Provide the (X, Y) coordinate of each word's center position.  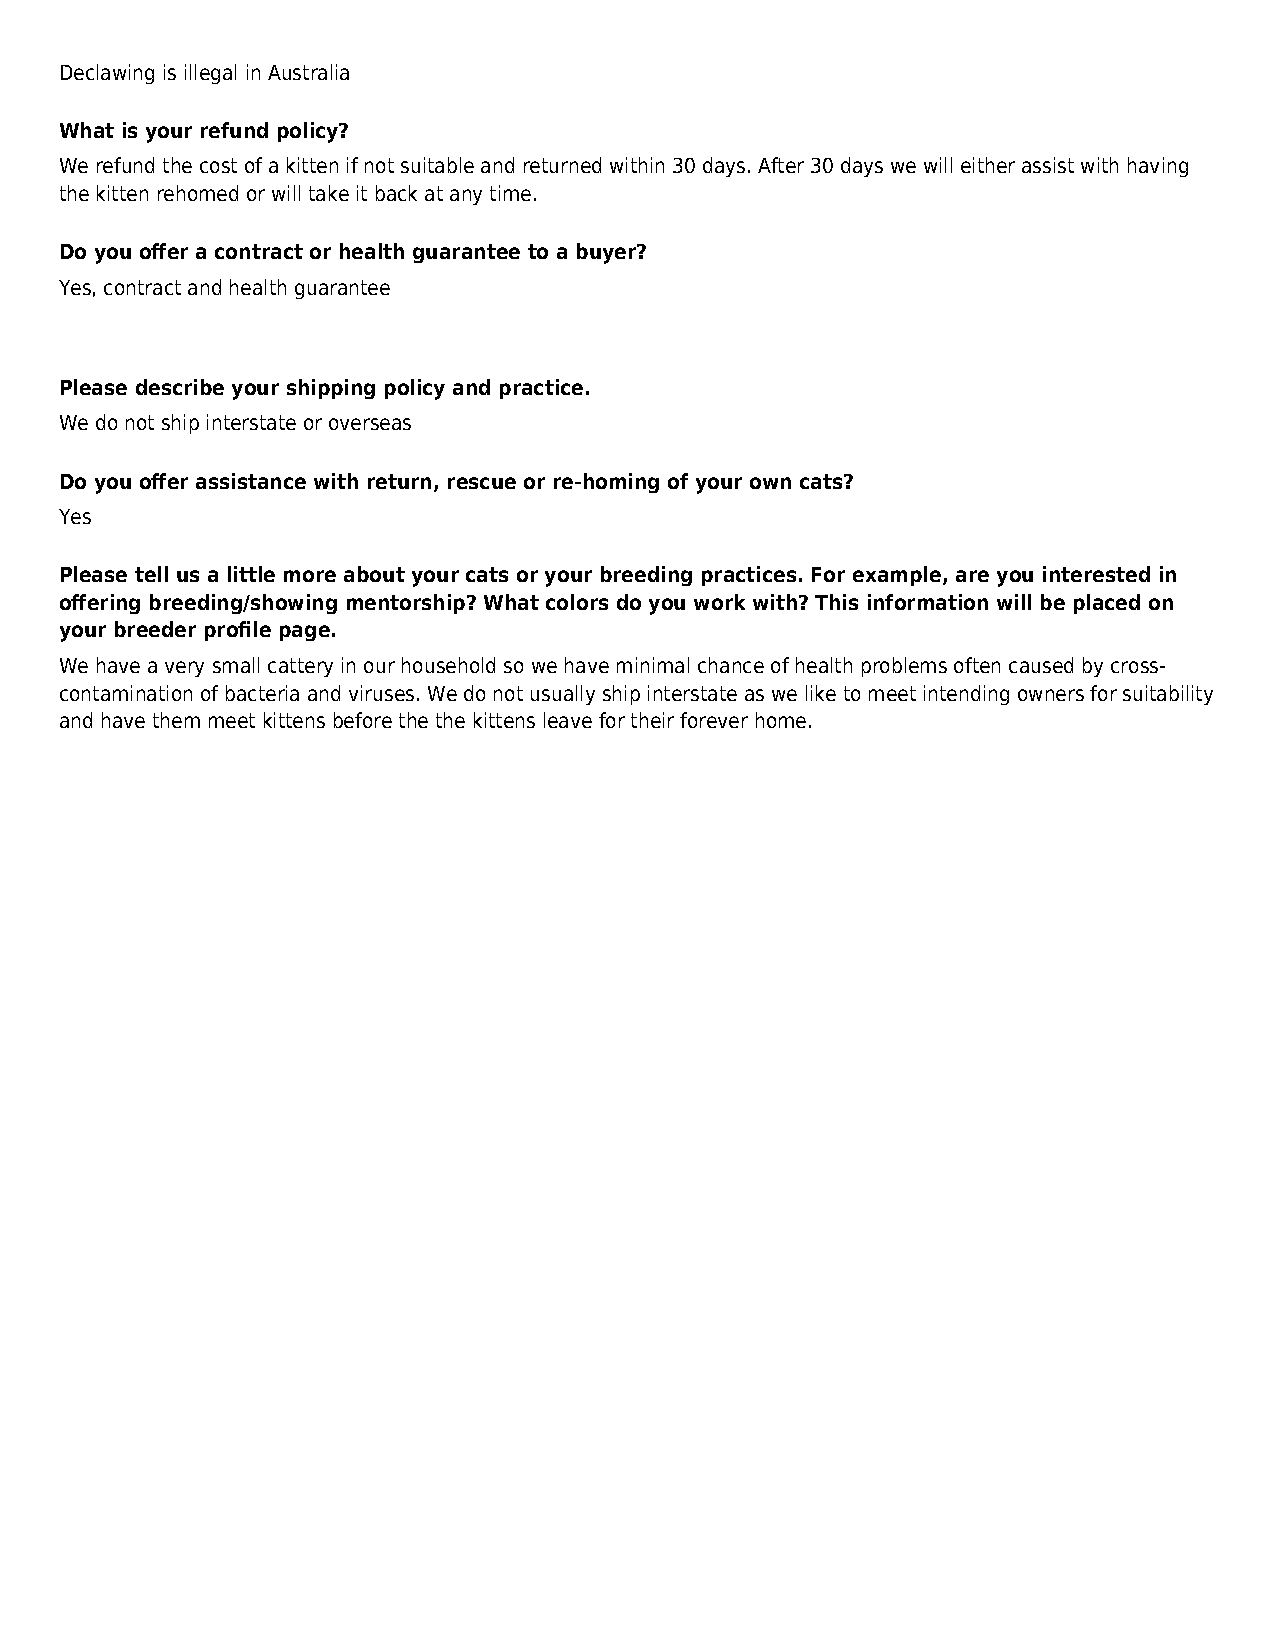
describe (180, 387)
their (652, 720)
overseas (370, 424)
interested (1096, 574)
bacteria (262, 693)
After (781, 165)
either (988, 165)
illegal (210, 74)
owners (1051, 695)
